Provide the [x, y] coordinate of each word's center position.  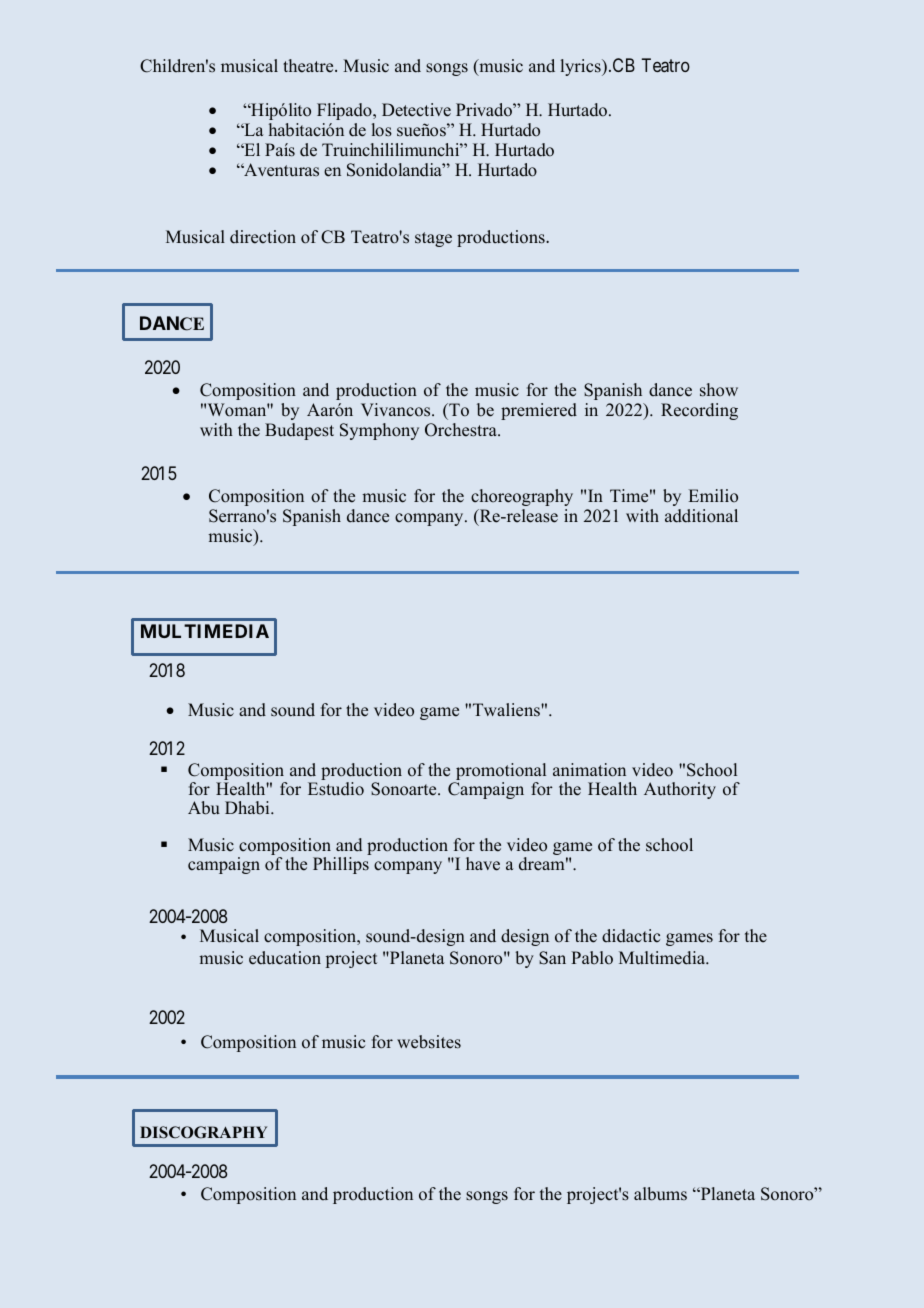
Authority [680, 790]
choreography [522, 497]
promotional [500, 773]
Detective [416, 110]
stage [433, 239]
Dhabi [248, 808]
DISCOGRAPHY [203, 1132]
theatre [309, 66]
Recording [699, 411]
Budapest [299, 431]
